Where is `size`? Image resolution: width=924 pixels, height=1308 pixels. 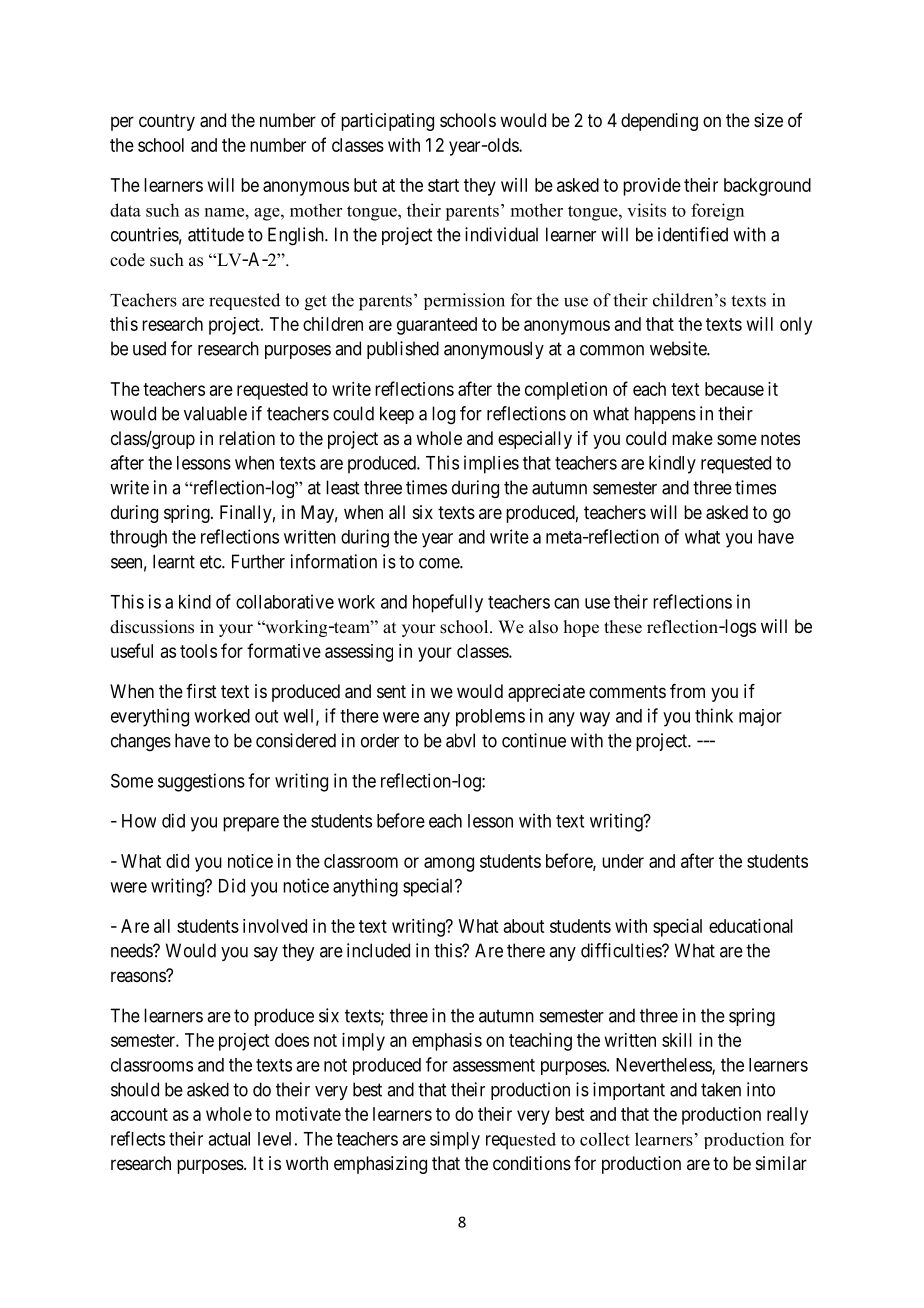
size is located at coordinates (768, 120).
